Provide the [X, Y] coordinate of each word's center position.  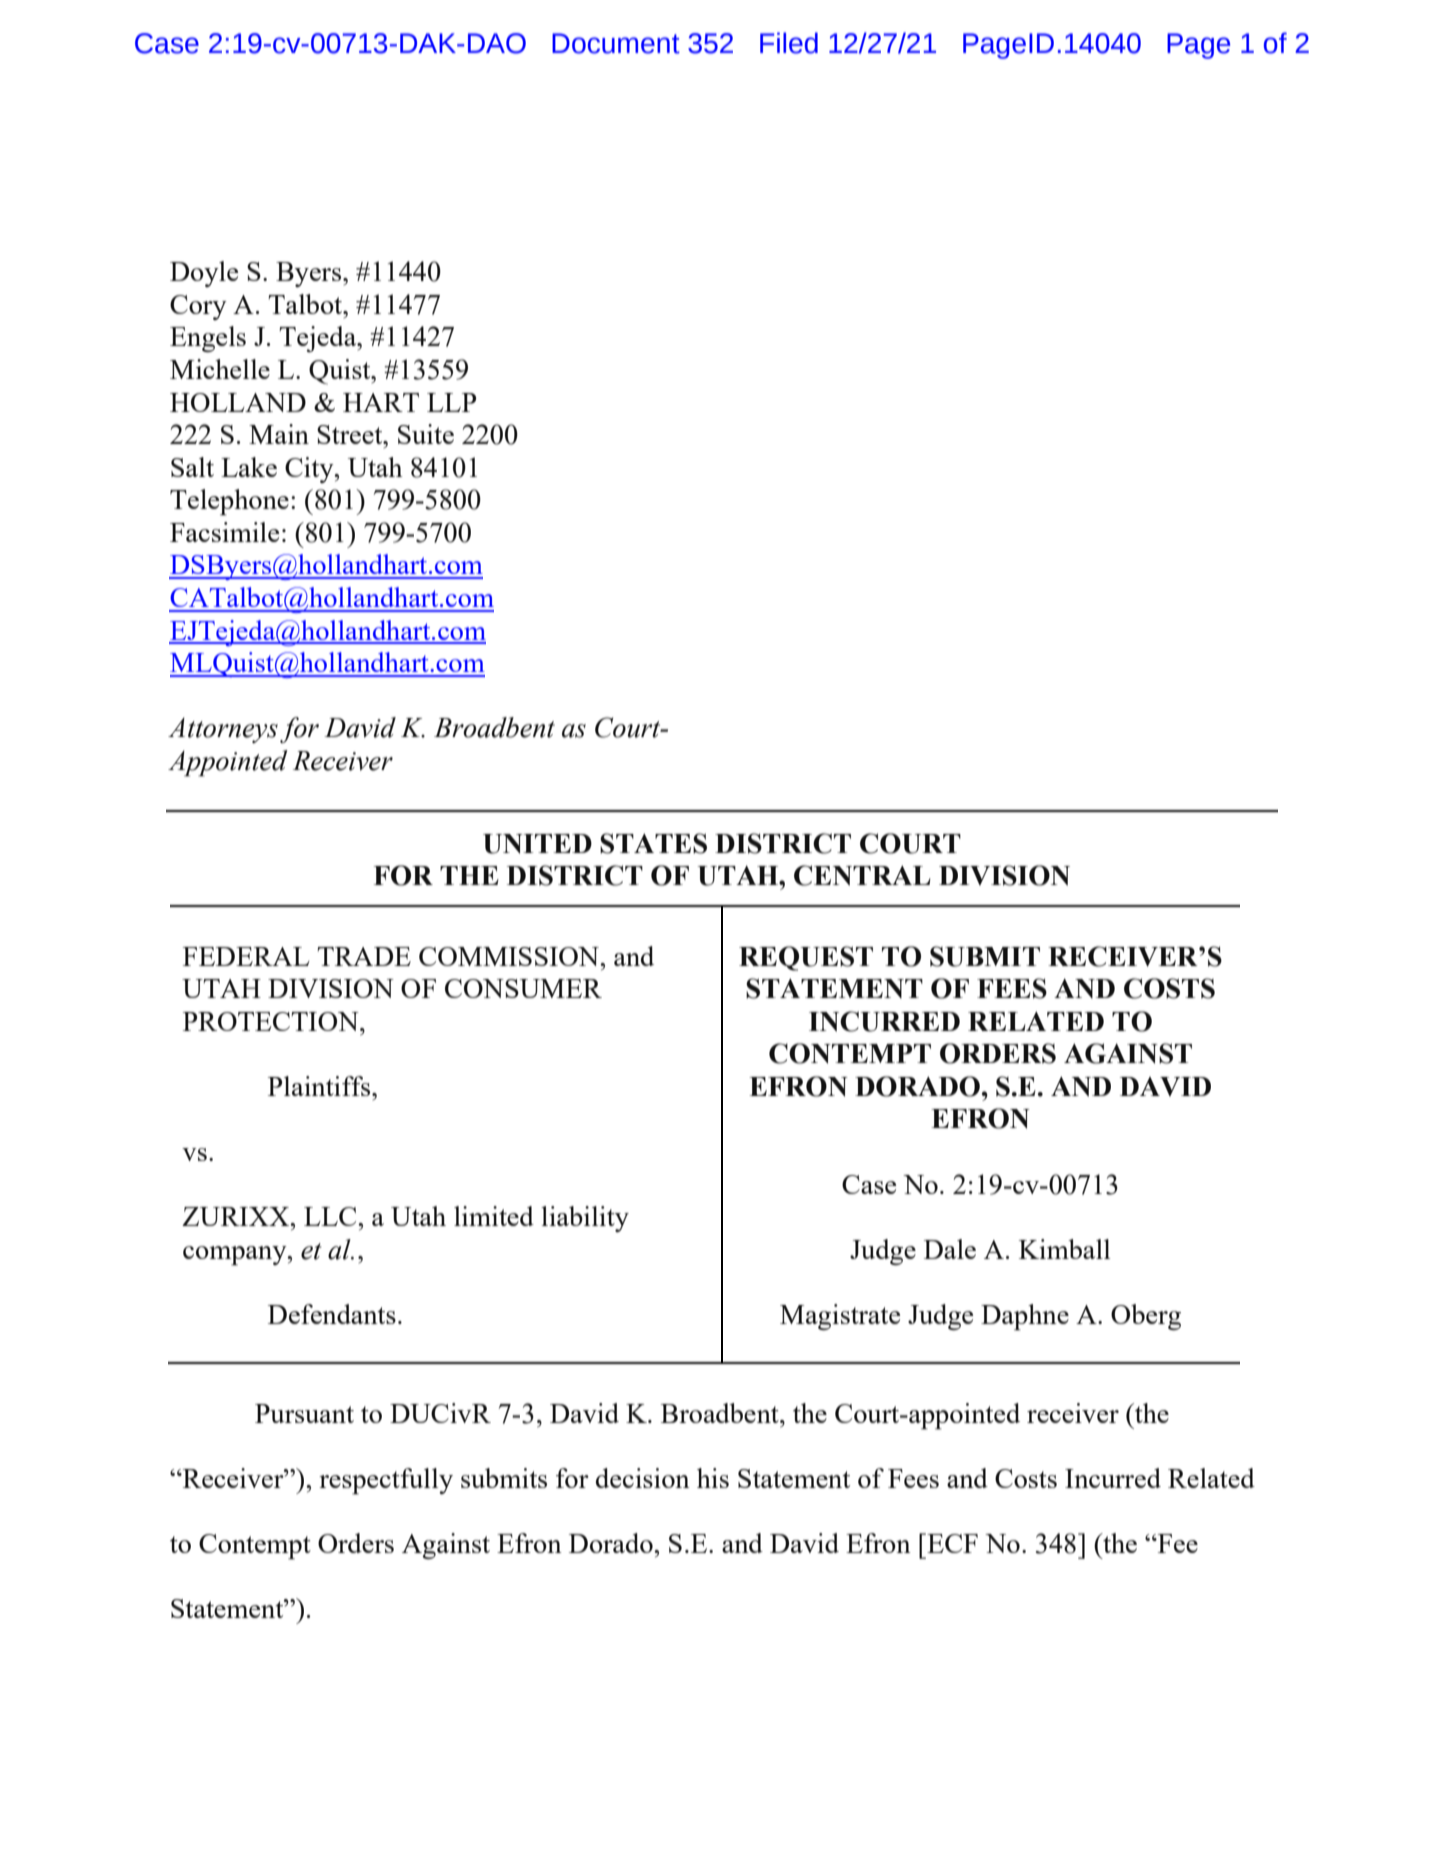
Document [616, 43]
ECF [951, 1543]
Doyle [204, 274]
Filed [789, 43]
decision [643, 1478]
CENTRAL [862, 875]
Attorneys [223, 730]
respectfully [386, 1481]
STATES [653, 843]
